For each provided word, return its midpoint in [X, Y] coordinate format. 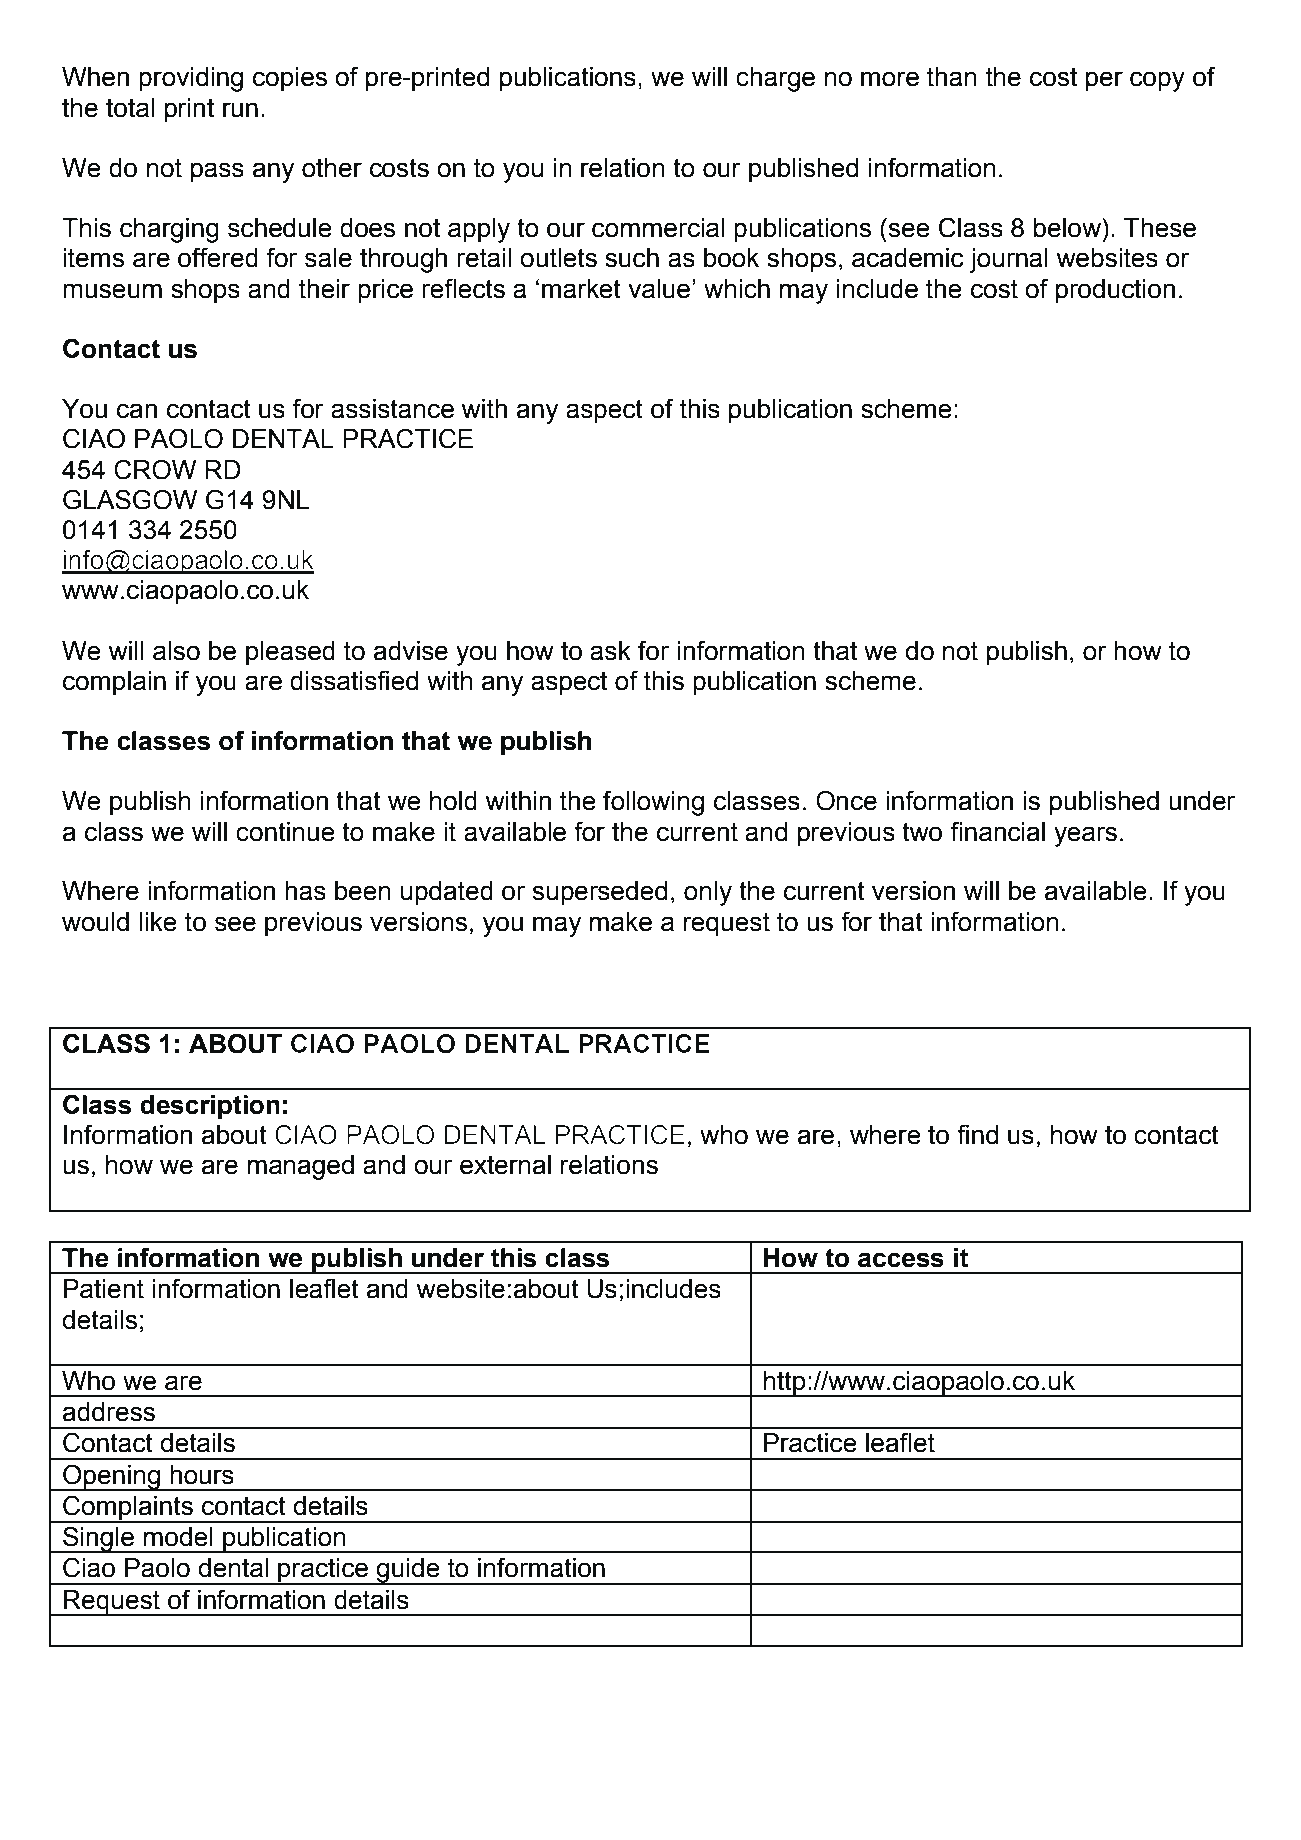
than [952, 77]
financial [997, 831]
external [505, 1165]
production [1115, 291]
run [240, 110]
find [977, 1134]
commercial [658, 228]
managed [301, 1167]
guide [408, 1571]
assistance [392, 409]
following [653, 803]
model [178, 1537]
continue [285, 832]
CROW [155, 469]
